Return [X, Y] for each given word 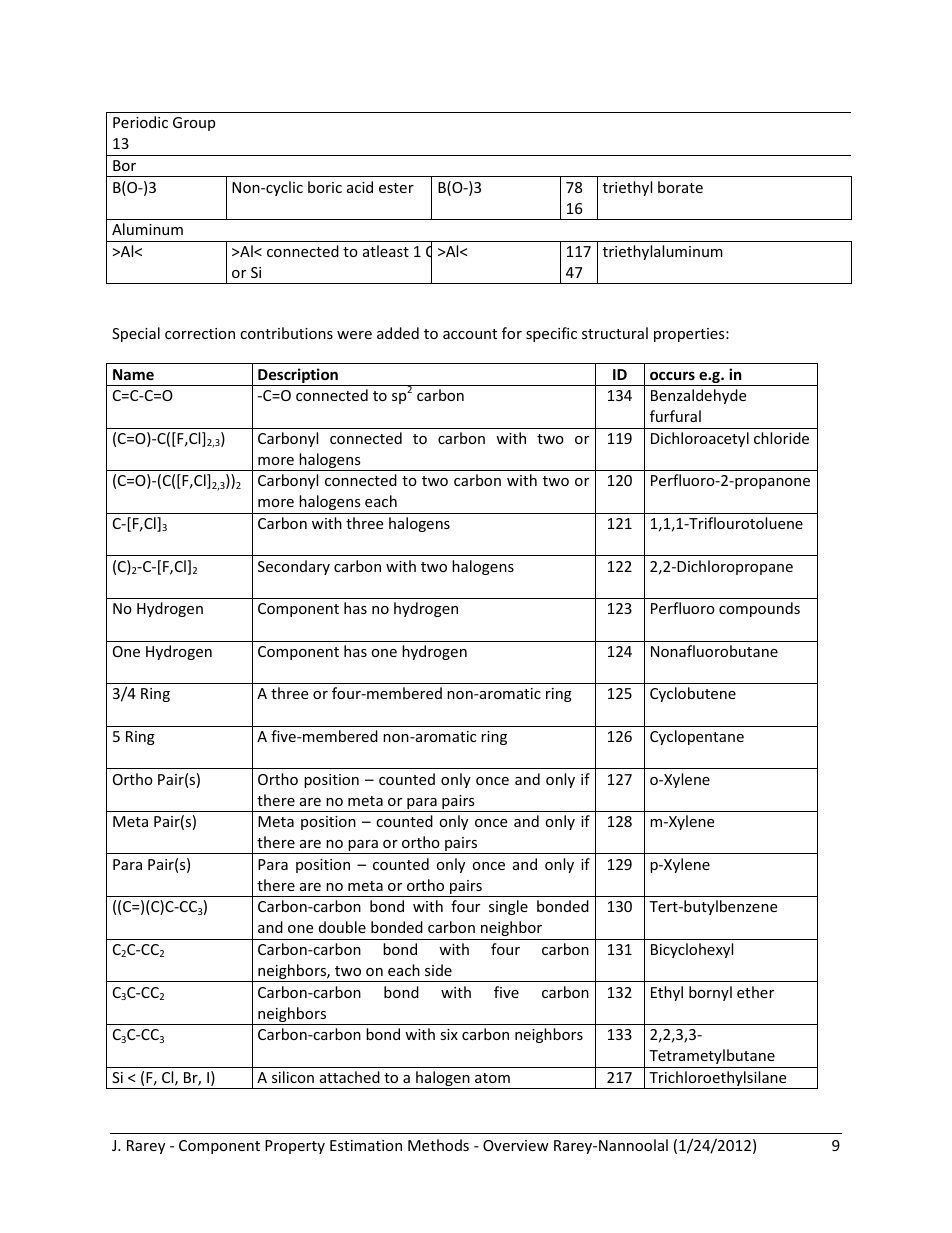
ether [755, 992]
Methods [438, 1145]
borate [680, 187]
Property [295, 1147]
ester [396, 188]
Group [194, 124]
